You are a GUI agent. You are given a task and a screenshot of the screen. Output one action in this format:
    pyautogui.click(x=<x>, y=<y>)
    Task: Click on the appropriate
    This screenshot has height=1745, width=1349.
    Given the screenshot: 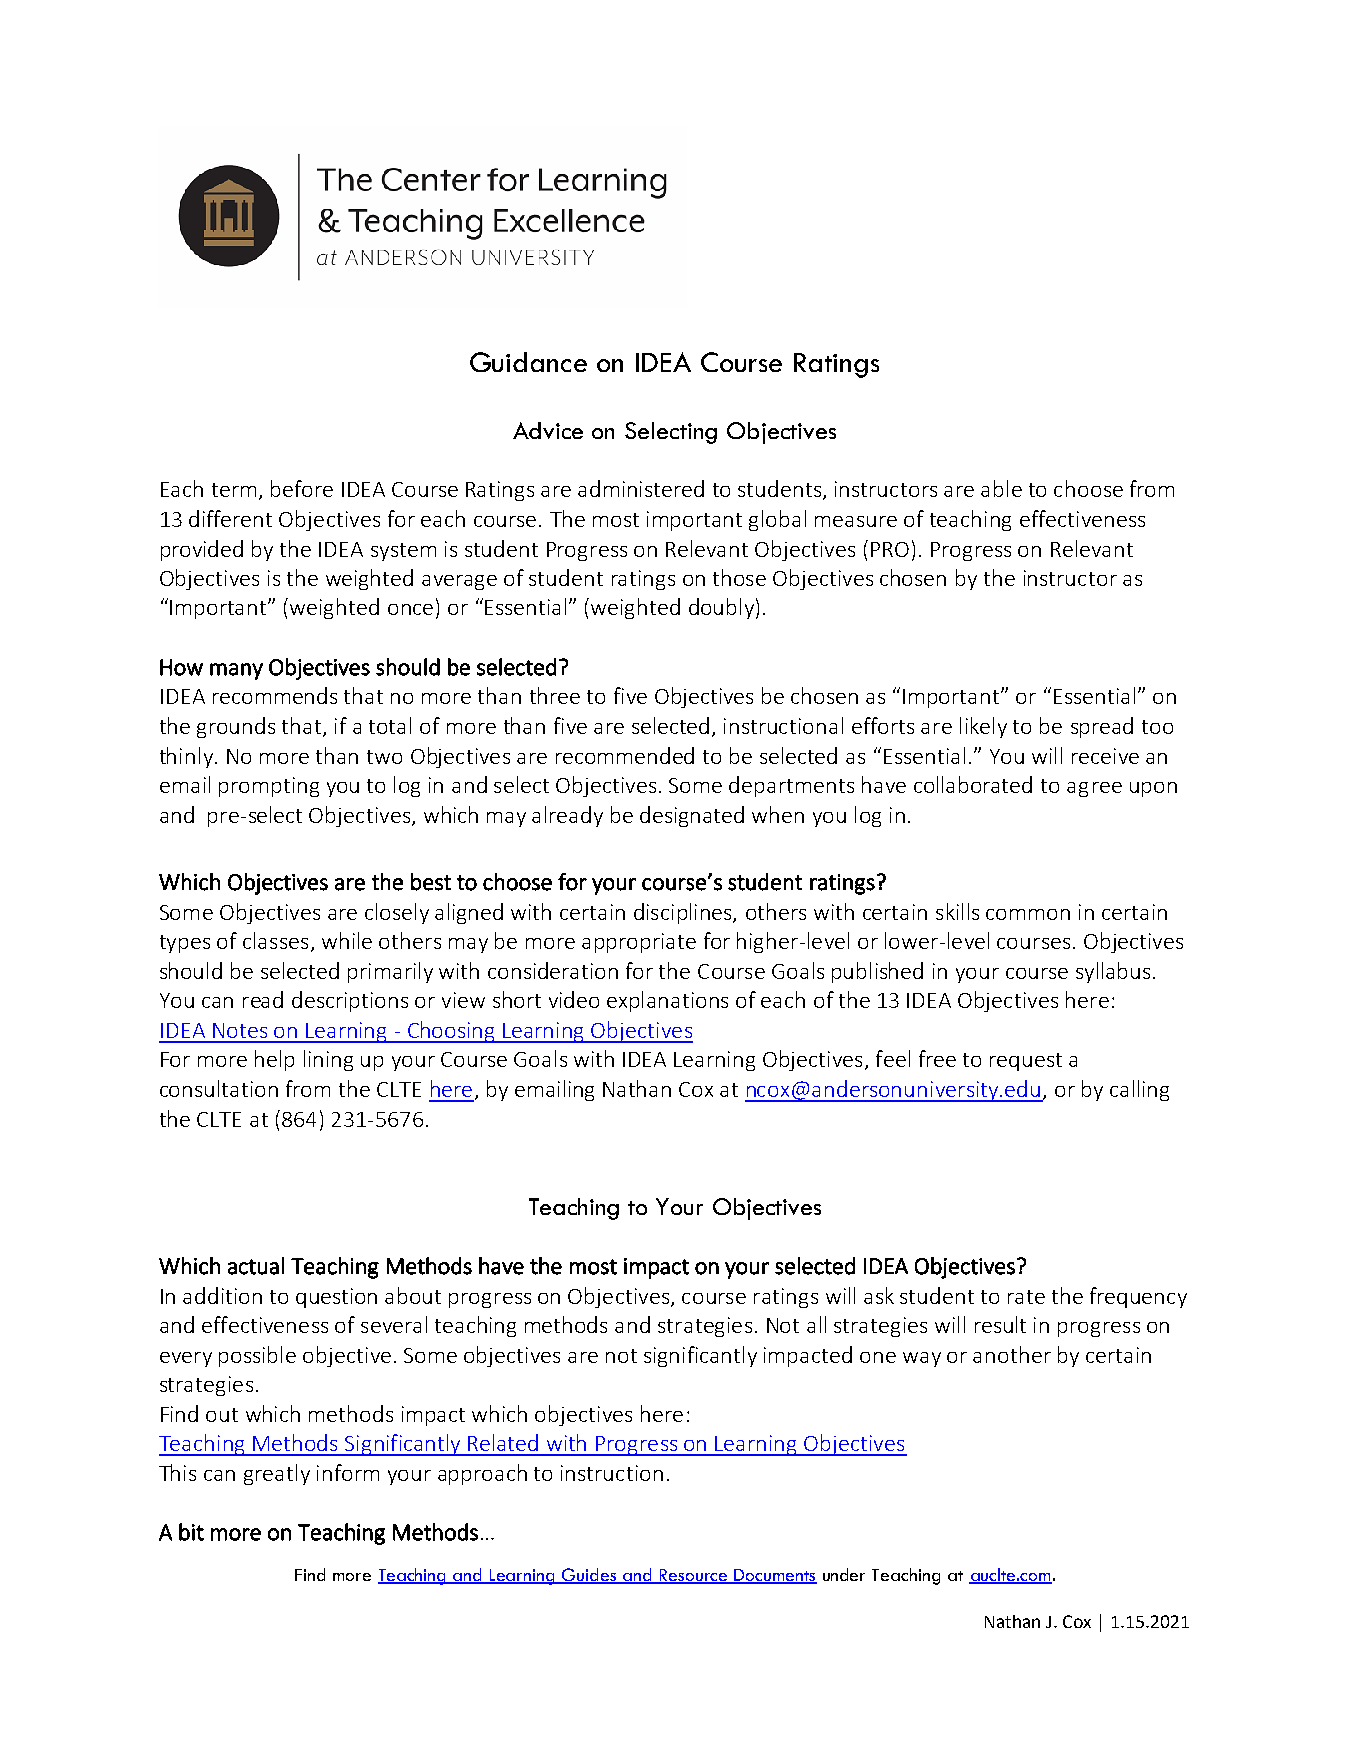 What is the action you would take?
    pyautogui.click(x=639, y=943)
